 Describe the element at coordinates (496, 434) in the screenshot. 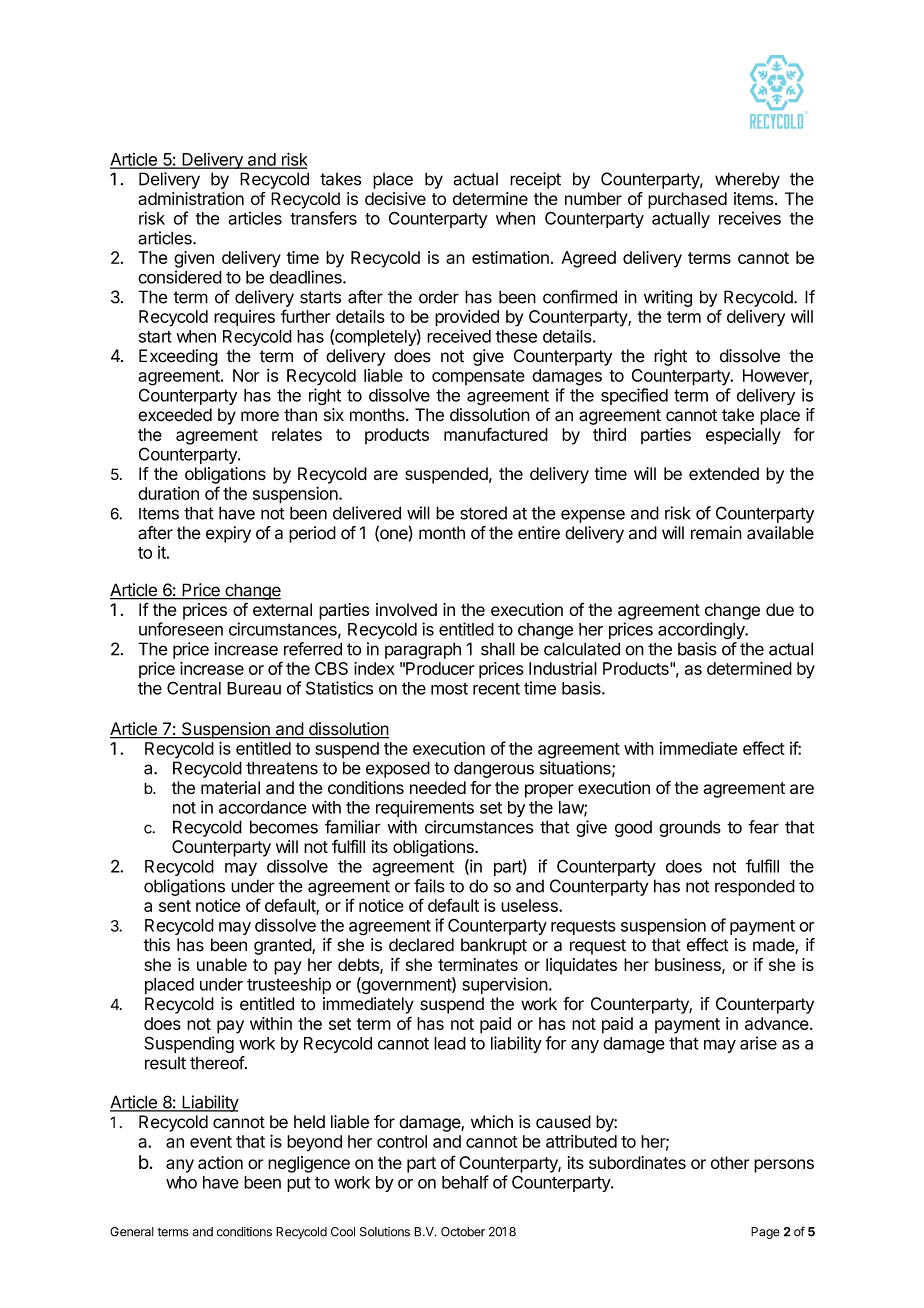

I see `manufactured` at that location.
